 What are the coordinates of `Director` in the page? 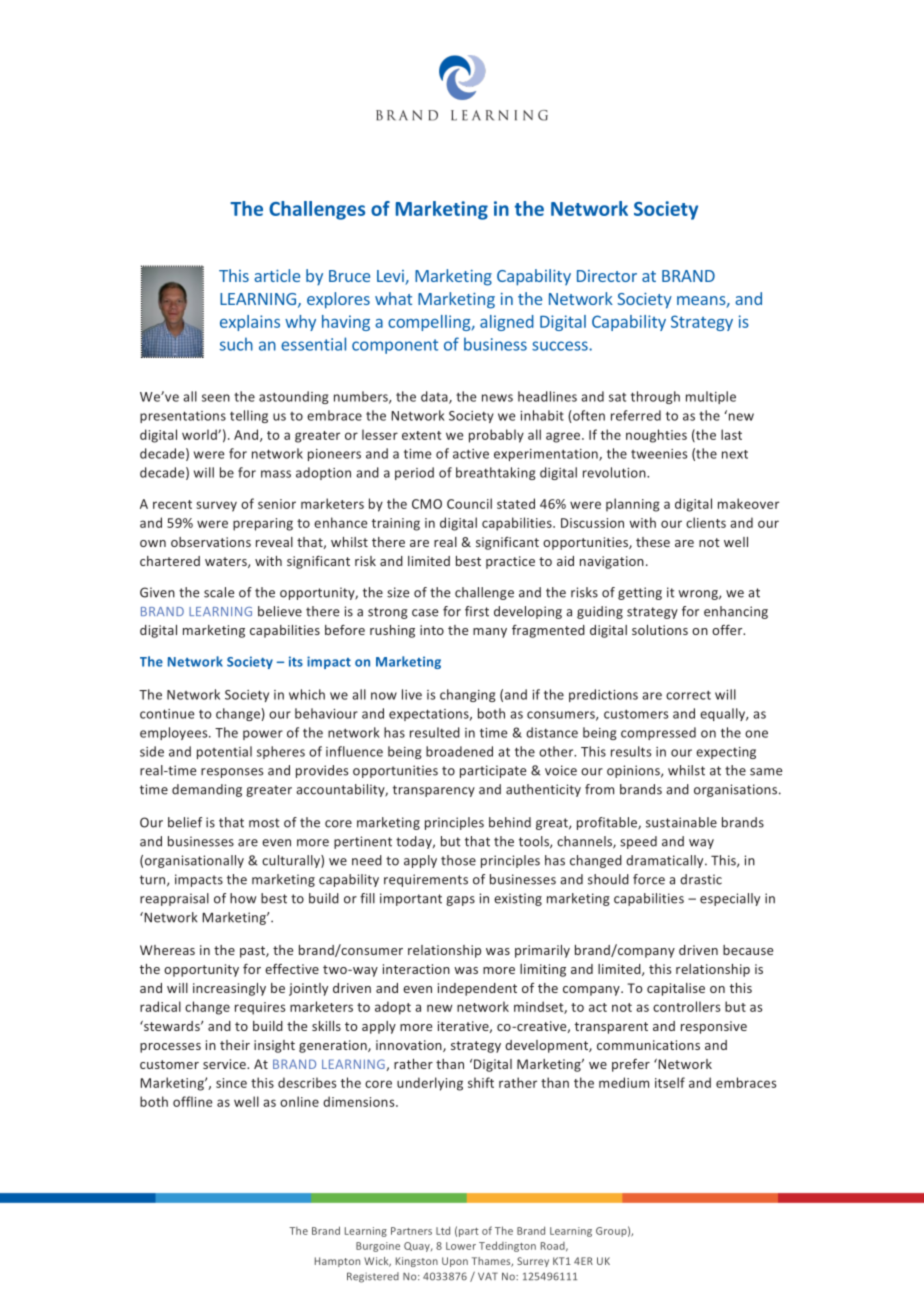 It's located at (607, 276).
